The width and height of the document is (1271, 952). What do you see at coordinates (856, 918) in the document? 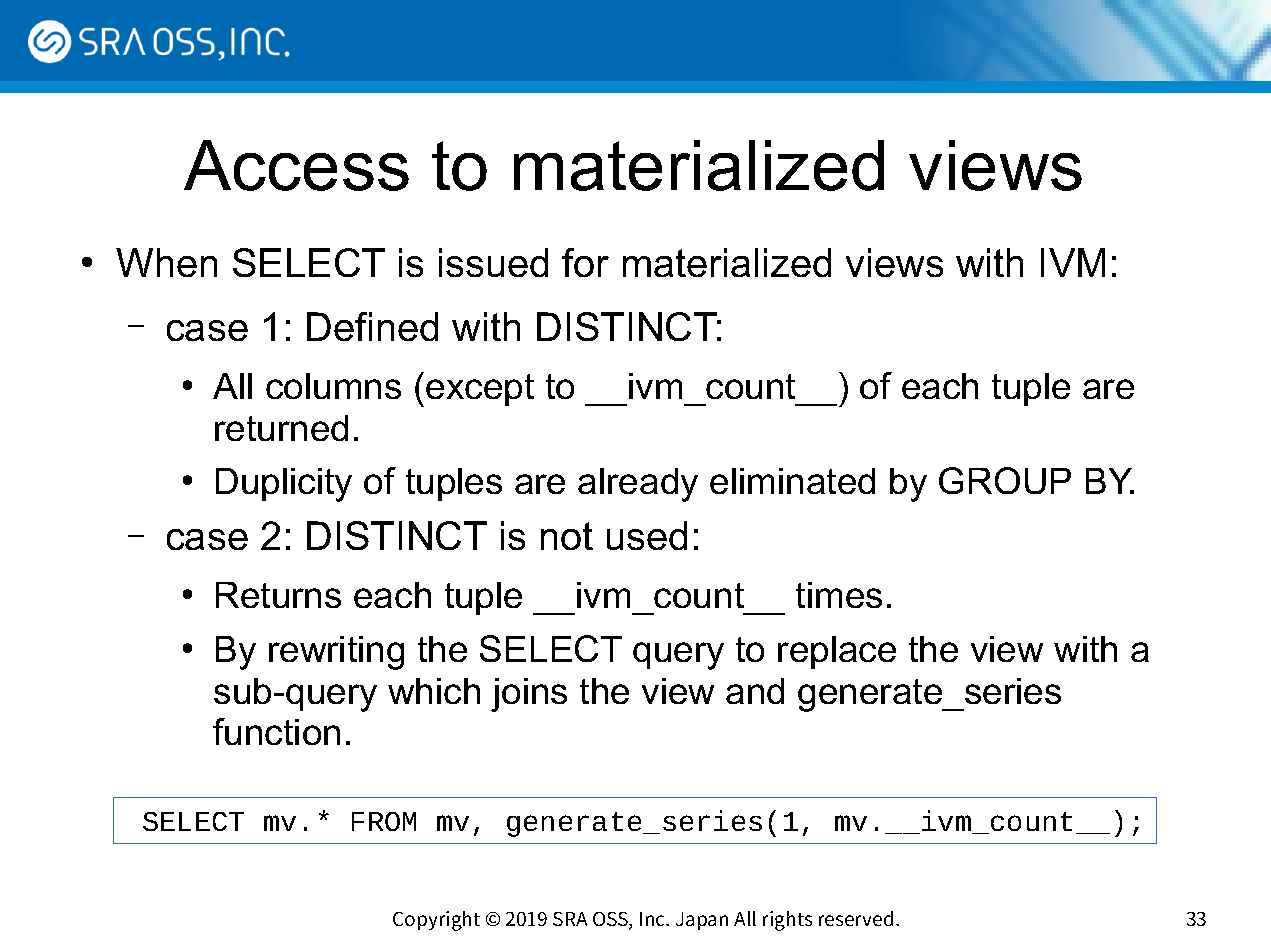
I see `reserved` at bounding box center [856, 918].
